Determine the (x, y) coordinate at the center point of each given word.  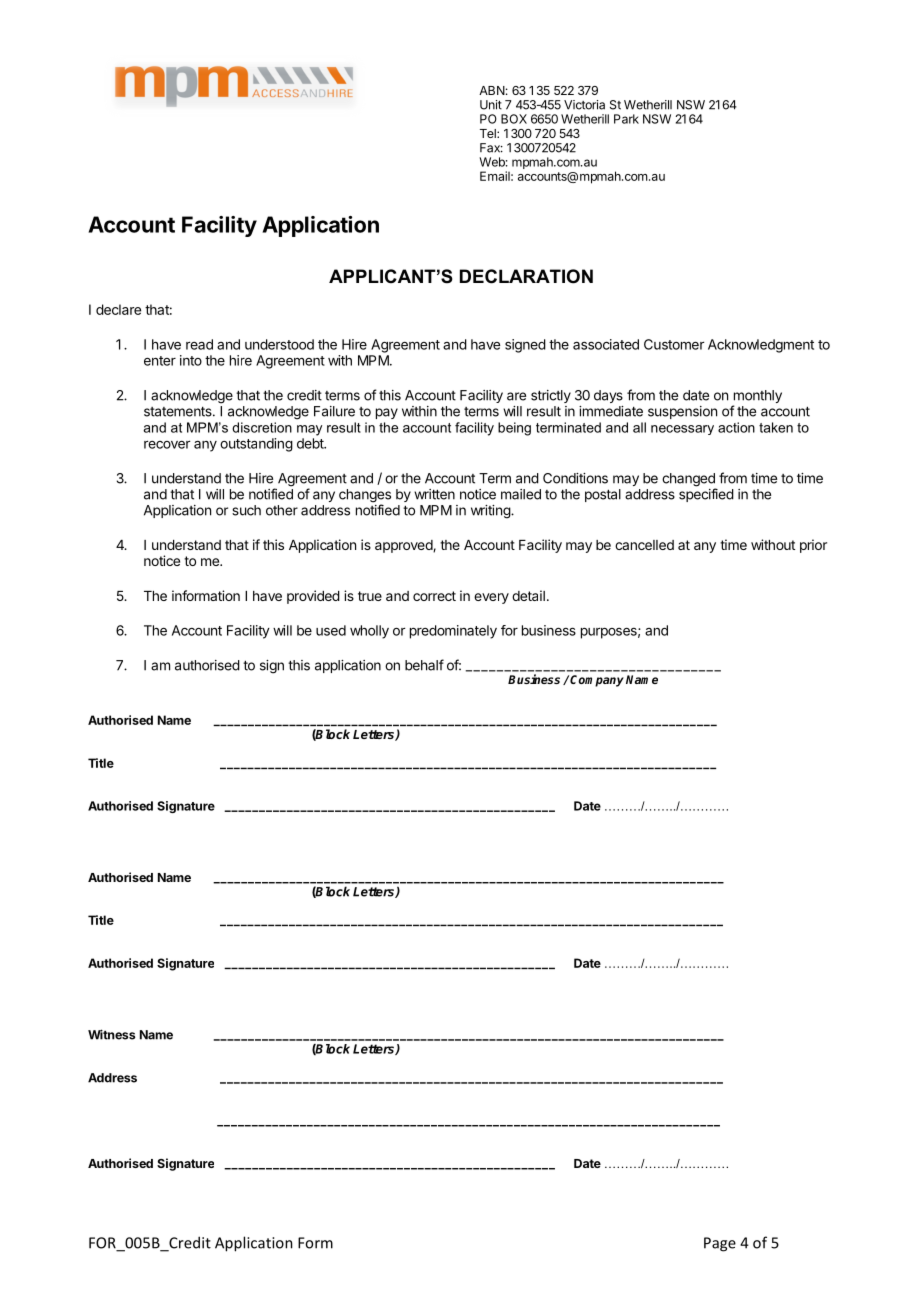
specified (706, 495)
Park (626, 119)
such (246, 510)
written (434, 494)
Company (597, 681)
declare (118, 309)
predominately (453, 632)
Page (720, 1244)
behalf (424, 665)
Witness (111, 1034)
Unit (491, 105)
